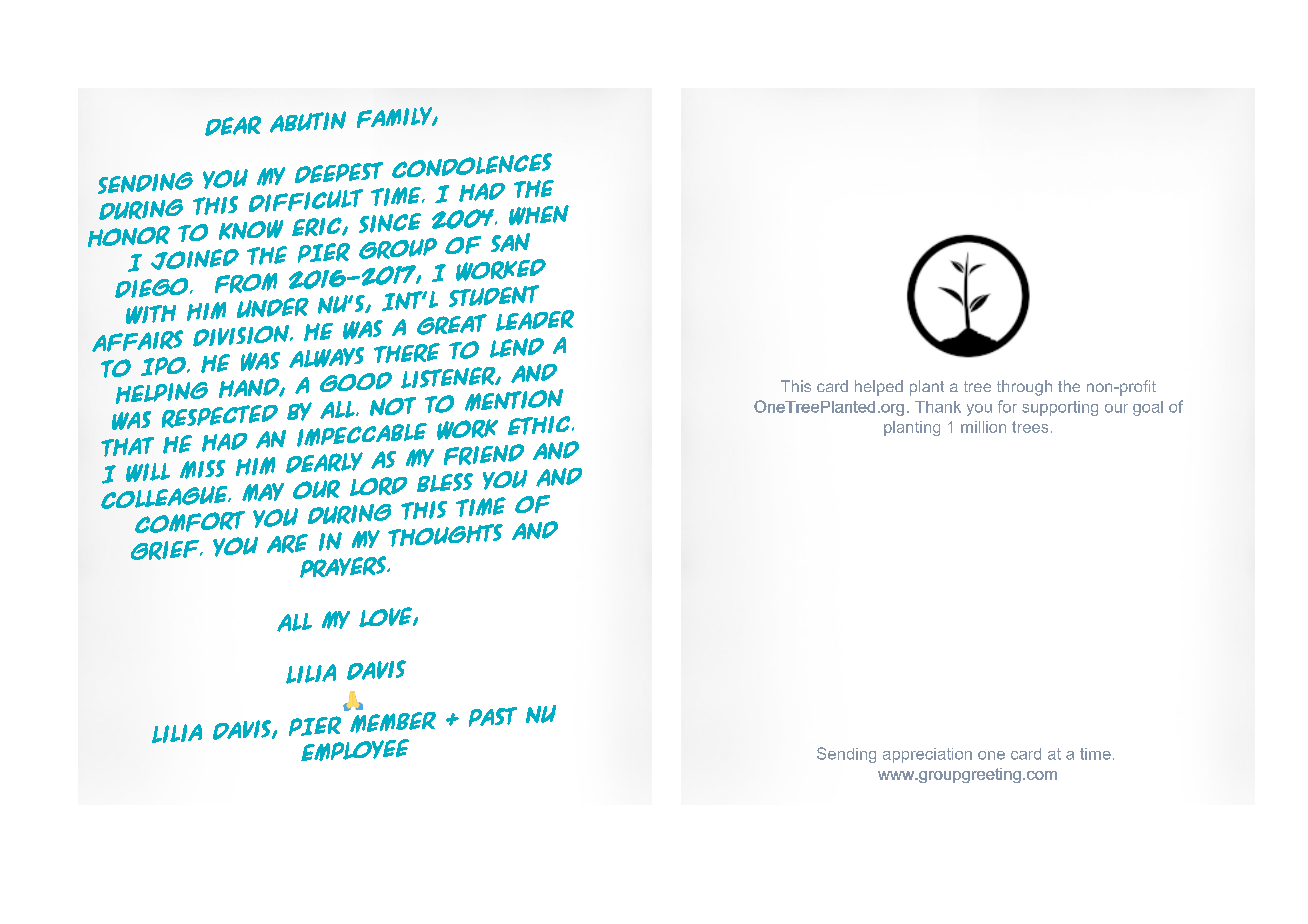 This image has height=924, width=1308. Describe the element at coordinates (1060, 408) in the image. I see `supporting` at that location.
